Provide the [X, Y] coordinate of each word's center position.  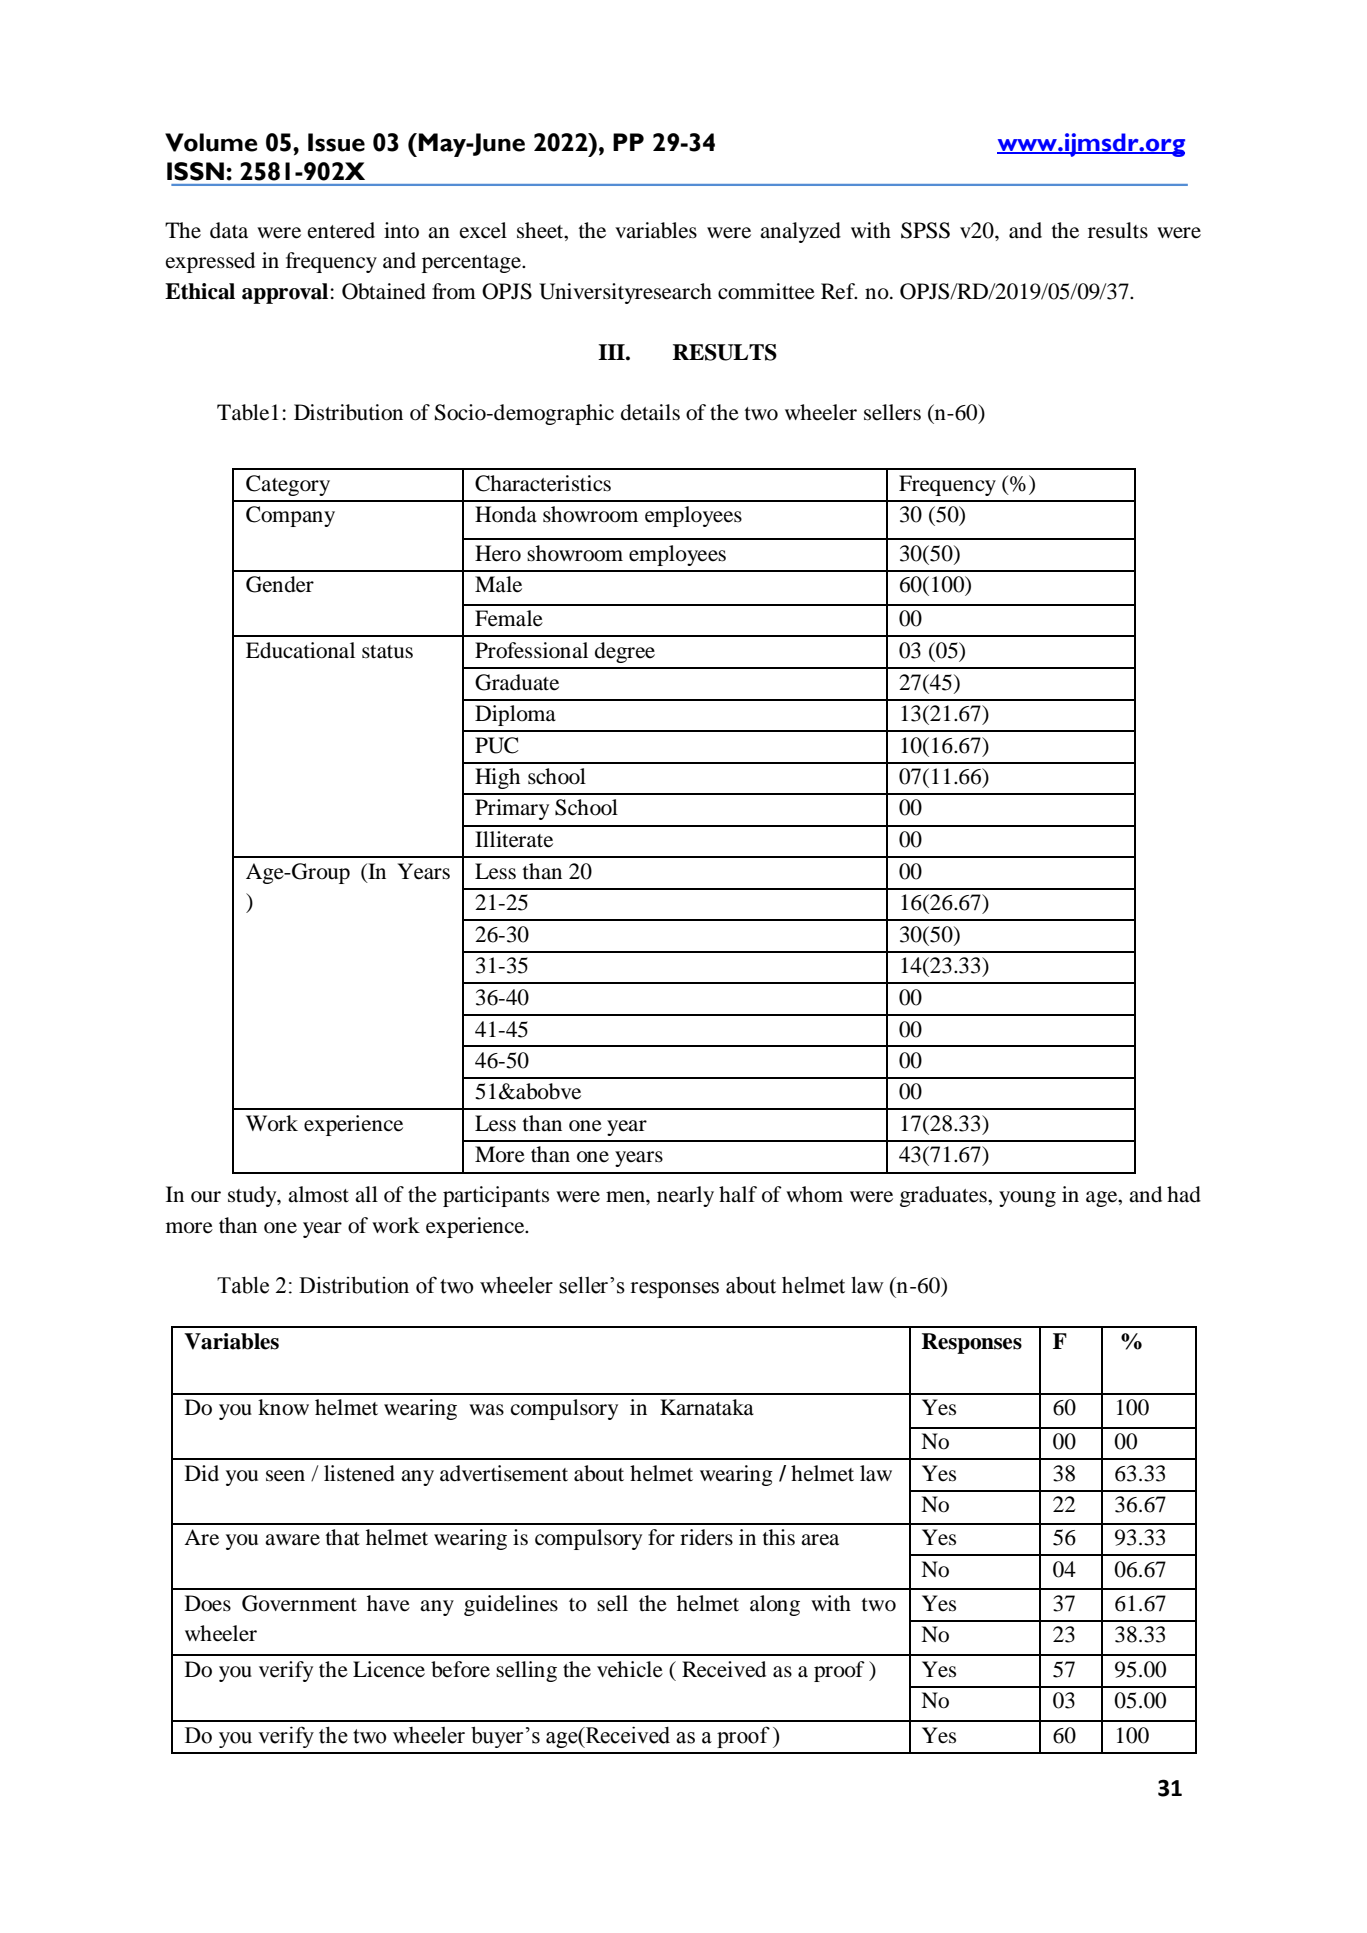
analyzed [800, 232]
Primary [512, 809]
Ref [839, 291]
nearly [685, 1196]
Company [290, 516]
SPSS [925, 230]
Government [299, 1603]
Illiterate [514, 839]
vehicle [630, 1669]
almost [318, 1194]
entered [341, 230]
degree [625, 652]
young [1027, 1199]
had [1184, 1194]
